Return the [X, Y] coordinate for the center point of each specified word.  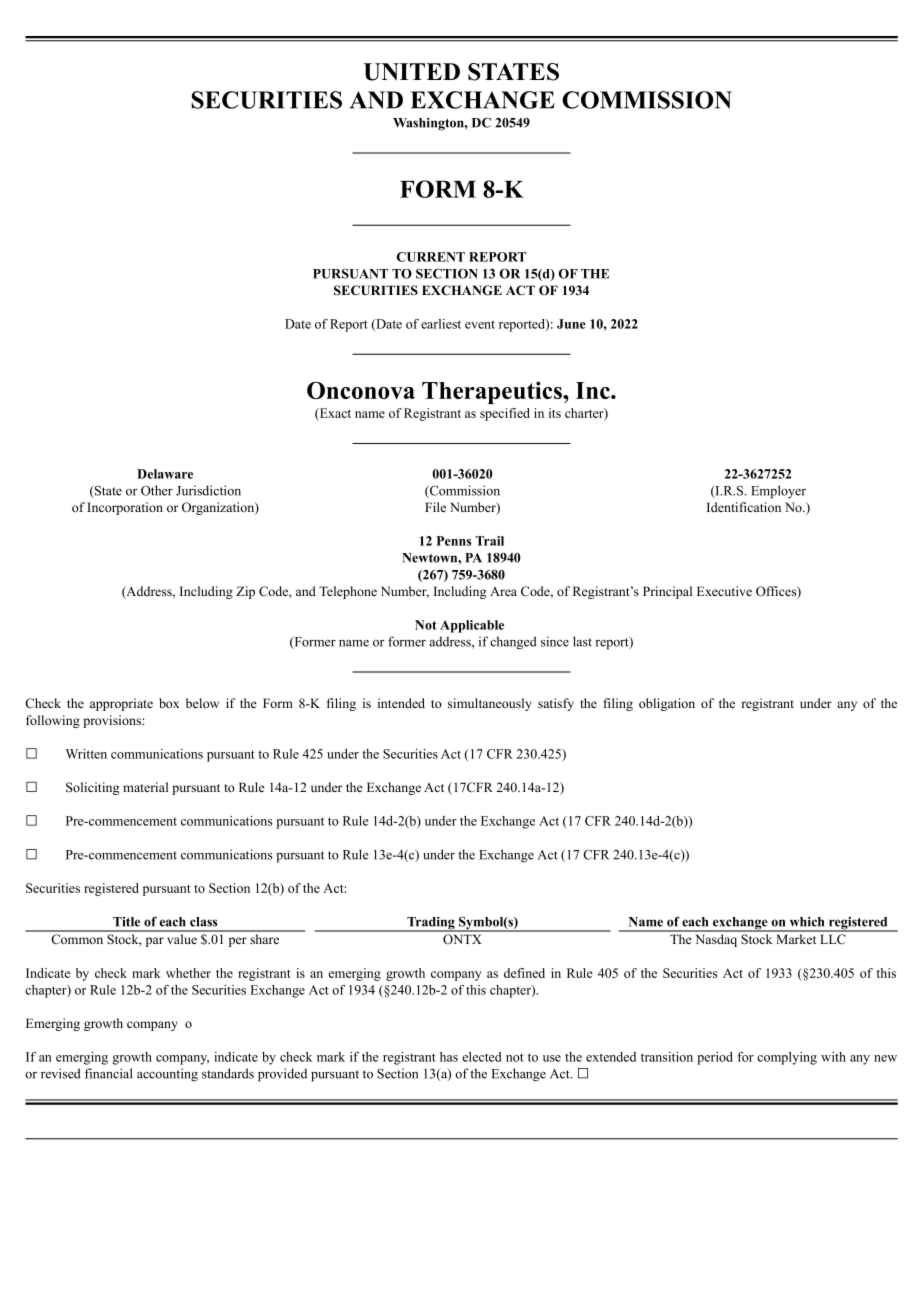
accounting [167, 1075]
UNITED [412, 72]
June [571, 324]
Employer [778, 492]
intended [401, 703]
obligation [667, 704]
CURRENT [431, 257]
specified [505, 414]
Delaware [165, 474]
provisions [113, 721]
